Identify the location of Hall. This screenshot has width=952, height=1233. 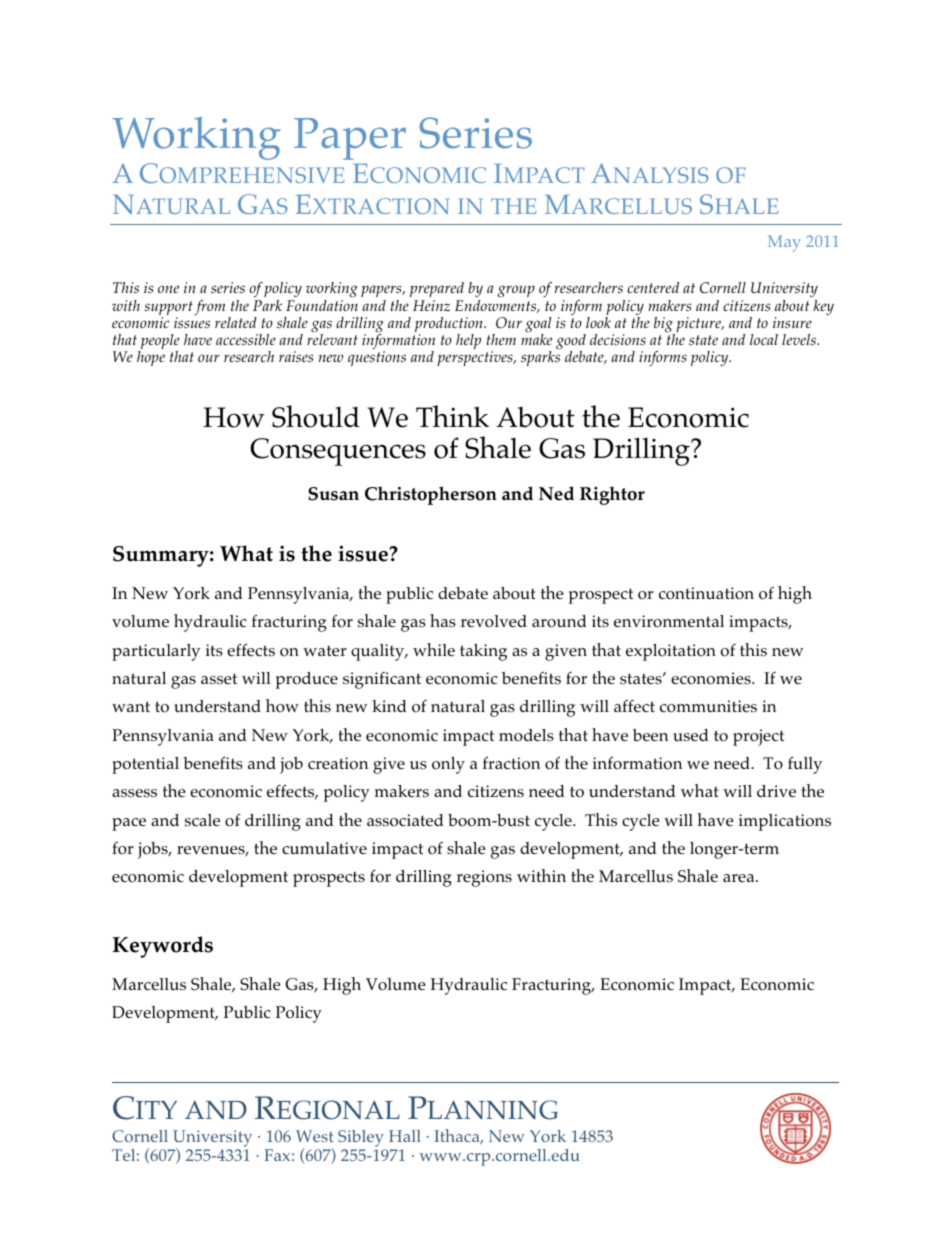
(405, 1136).
